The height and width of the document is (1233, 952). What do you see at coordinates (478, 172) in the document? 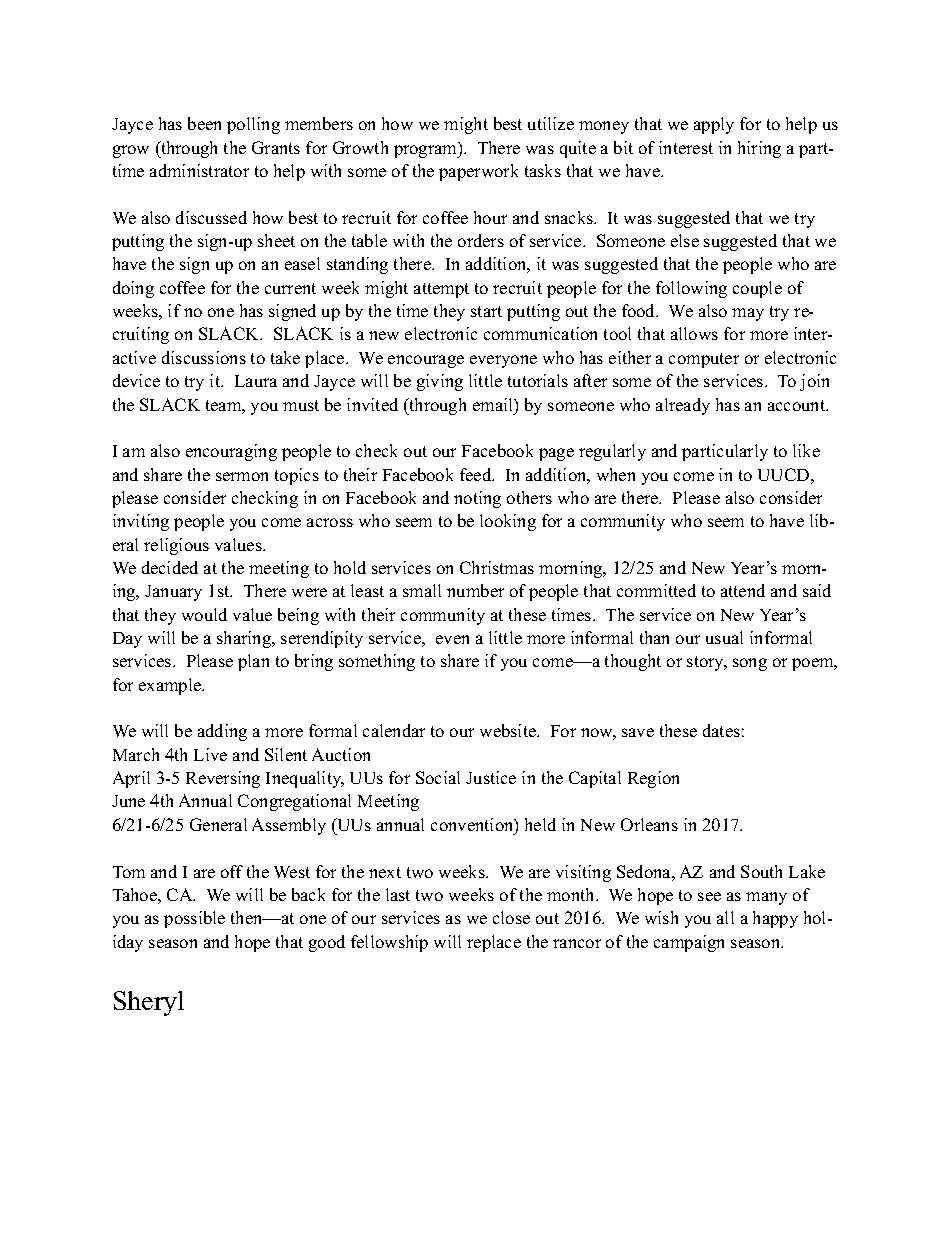
I see `paperwork` at bounding box center [478, 172].
